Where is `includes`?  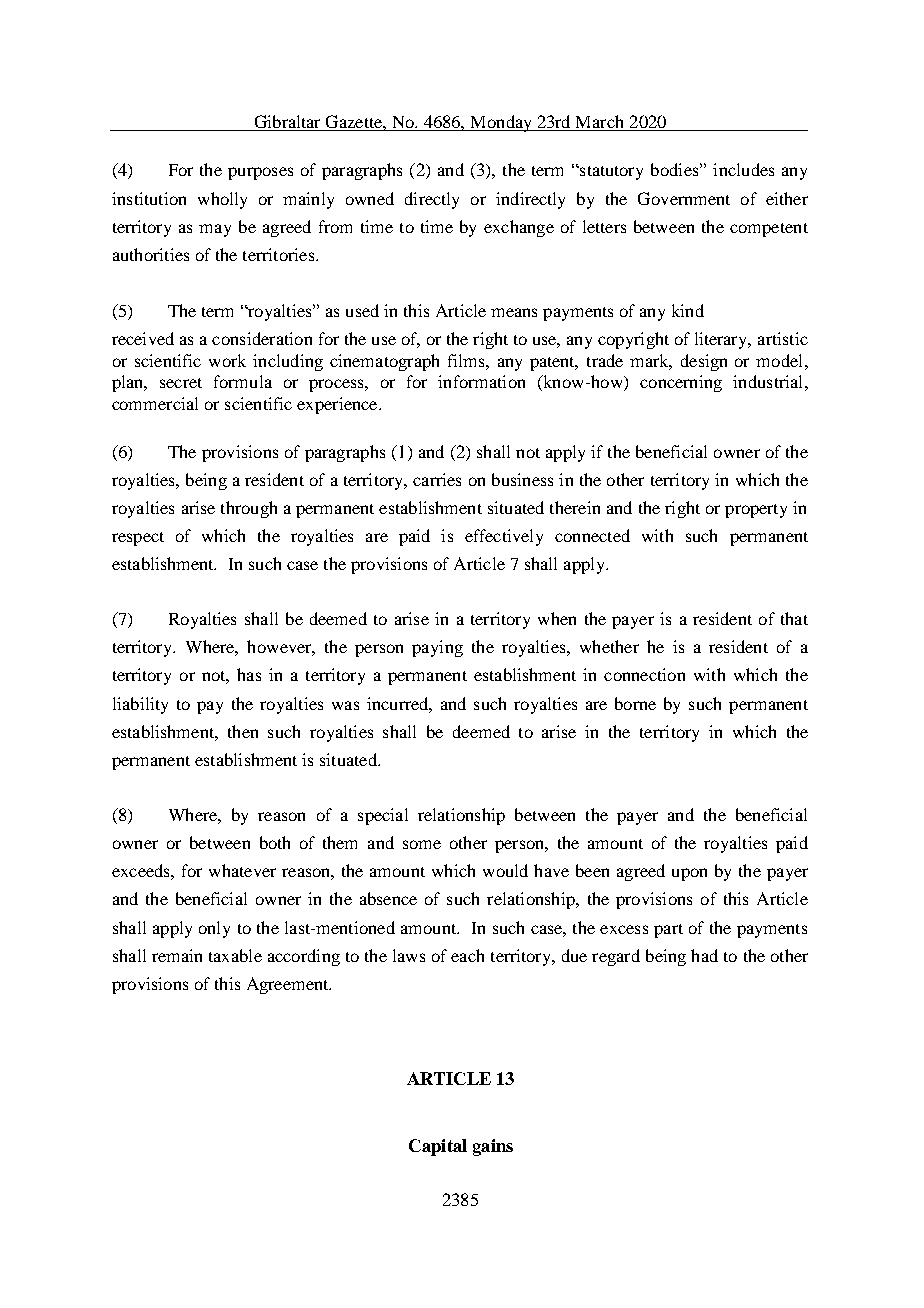
includes is located at coordinates (743, 169).
